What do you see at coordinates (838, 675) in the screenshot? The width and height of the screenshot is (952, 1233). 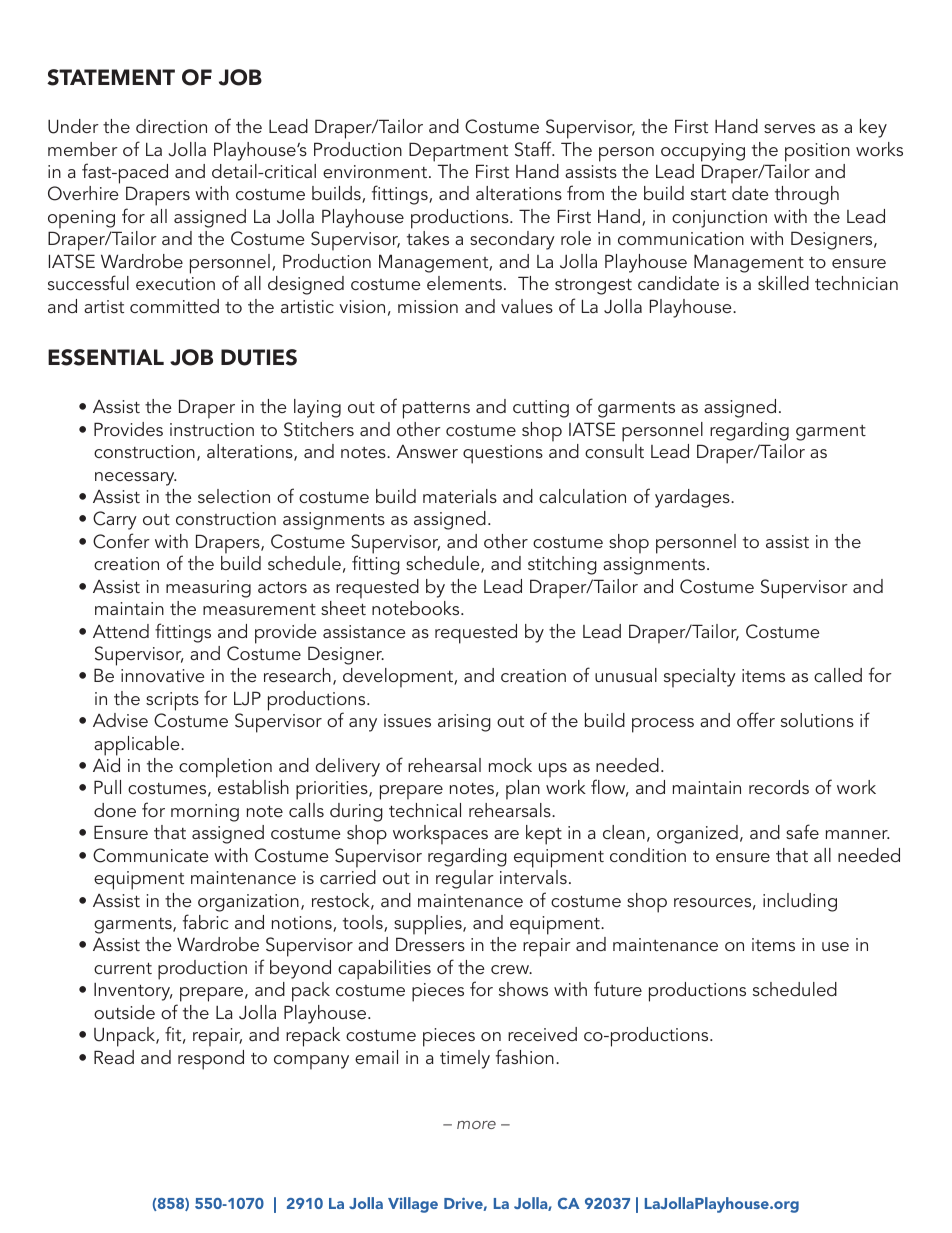 I see `called` at bounding box center [838, 675].
